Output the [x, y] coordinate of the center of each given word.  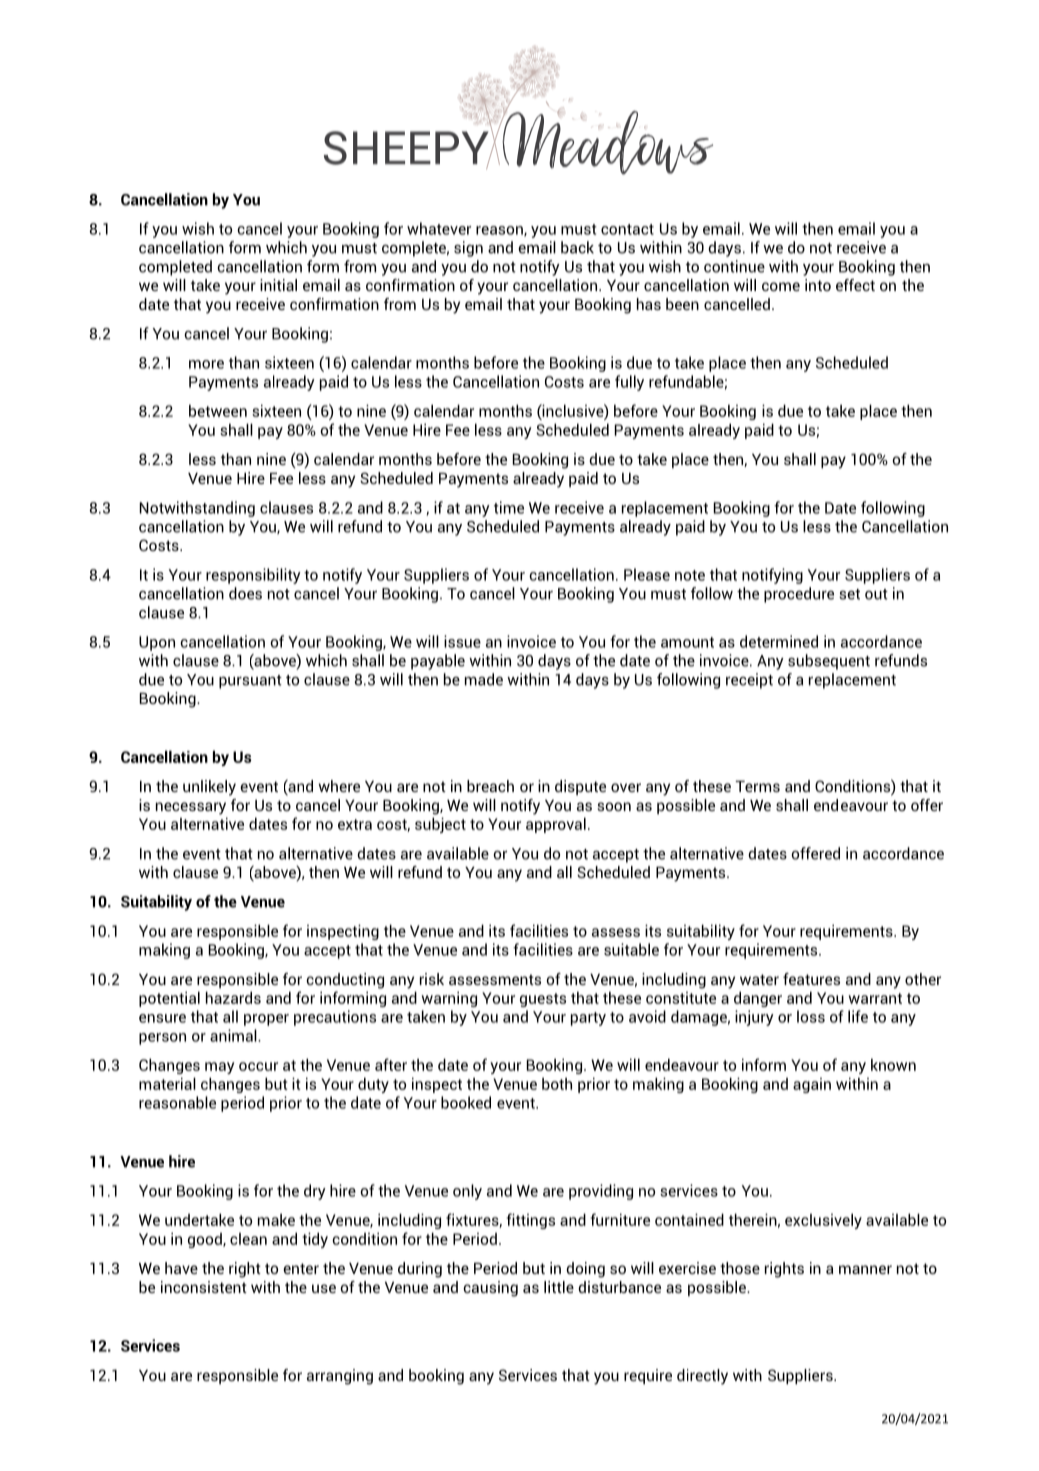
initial [278, 285]
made [484, 679]
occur [258, 1066]
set [849, 594]
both [557, 1084]
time [509, 507]
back [577, 247]
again [812, 1085]
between [218, 410]
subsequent [829, 662]
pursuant [250, 682]
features [811, 979]
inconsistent [204, 1287]
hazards [233, 997]
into [818, 285]
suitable [631, 949]
